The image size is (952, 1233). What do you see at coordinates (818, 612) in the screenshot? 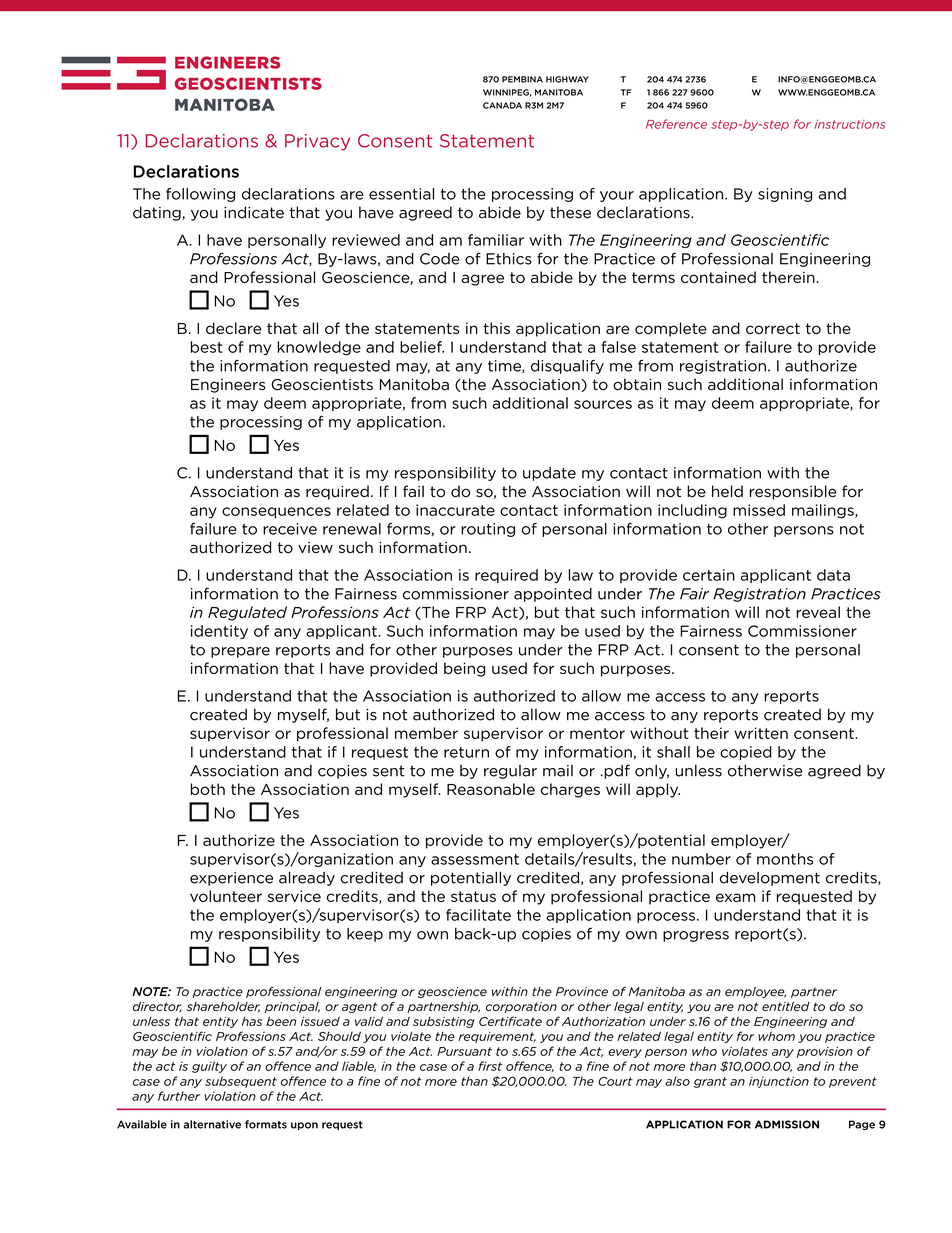
I see `reveal` at bounding box center [818, 612].
